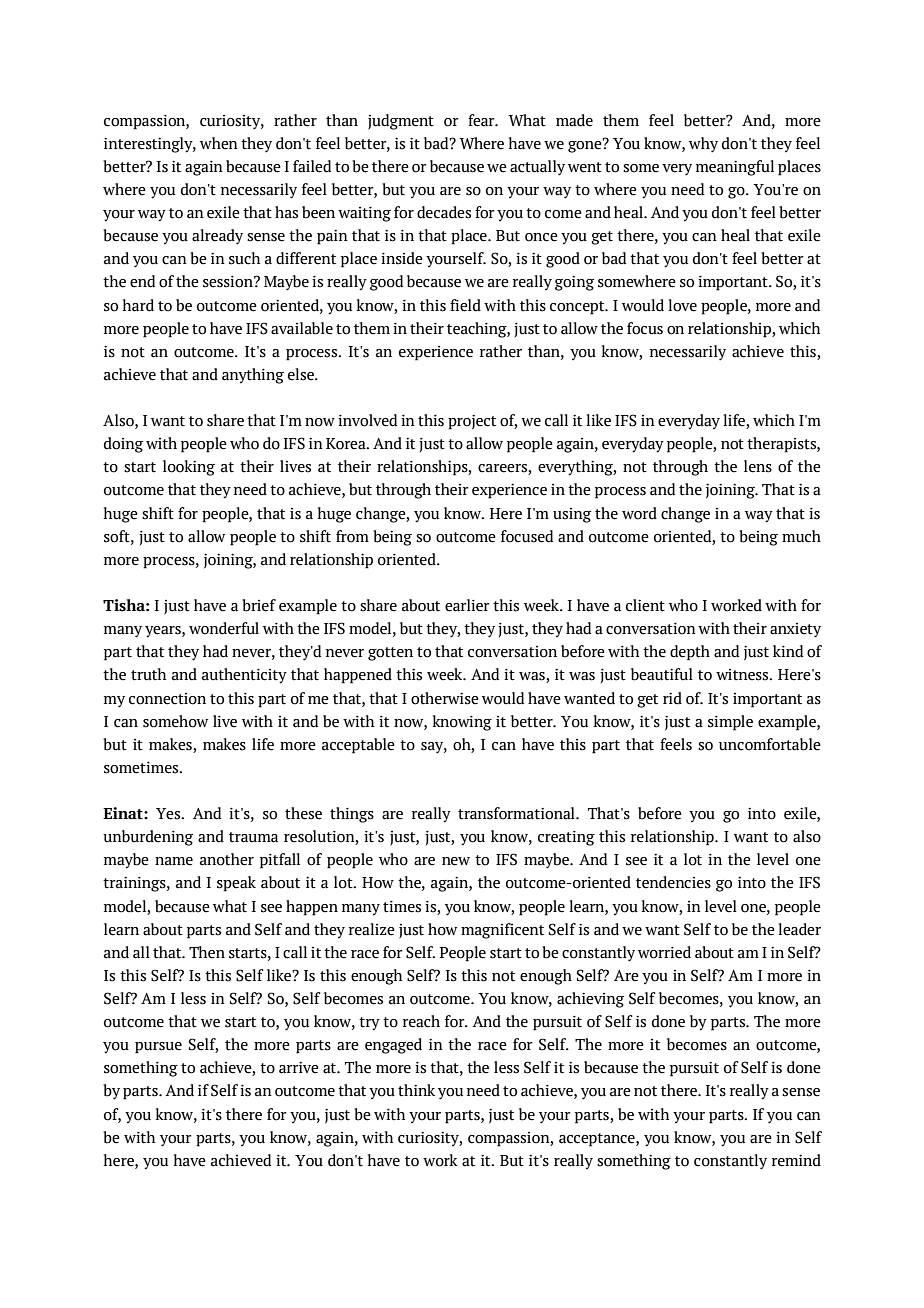  What do you see at coordinates (703, 145) in the screenshot?
I see `why` at bounding box center [703, 145].
